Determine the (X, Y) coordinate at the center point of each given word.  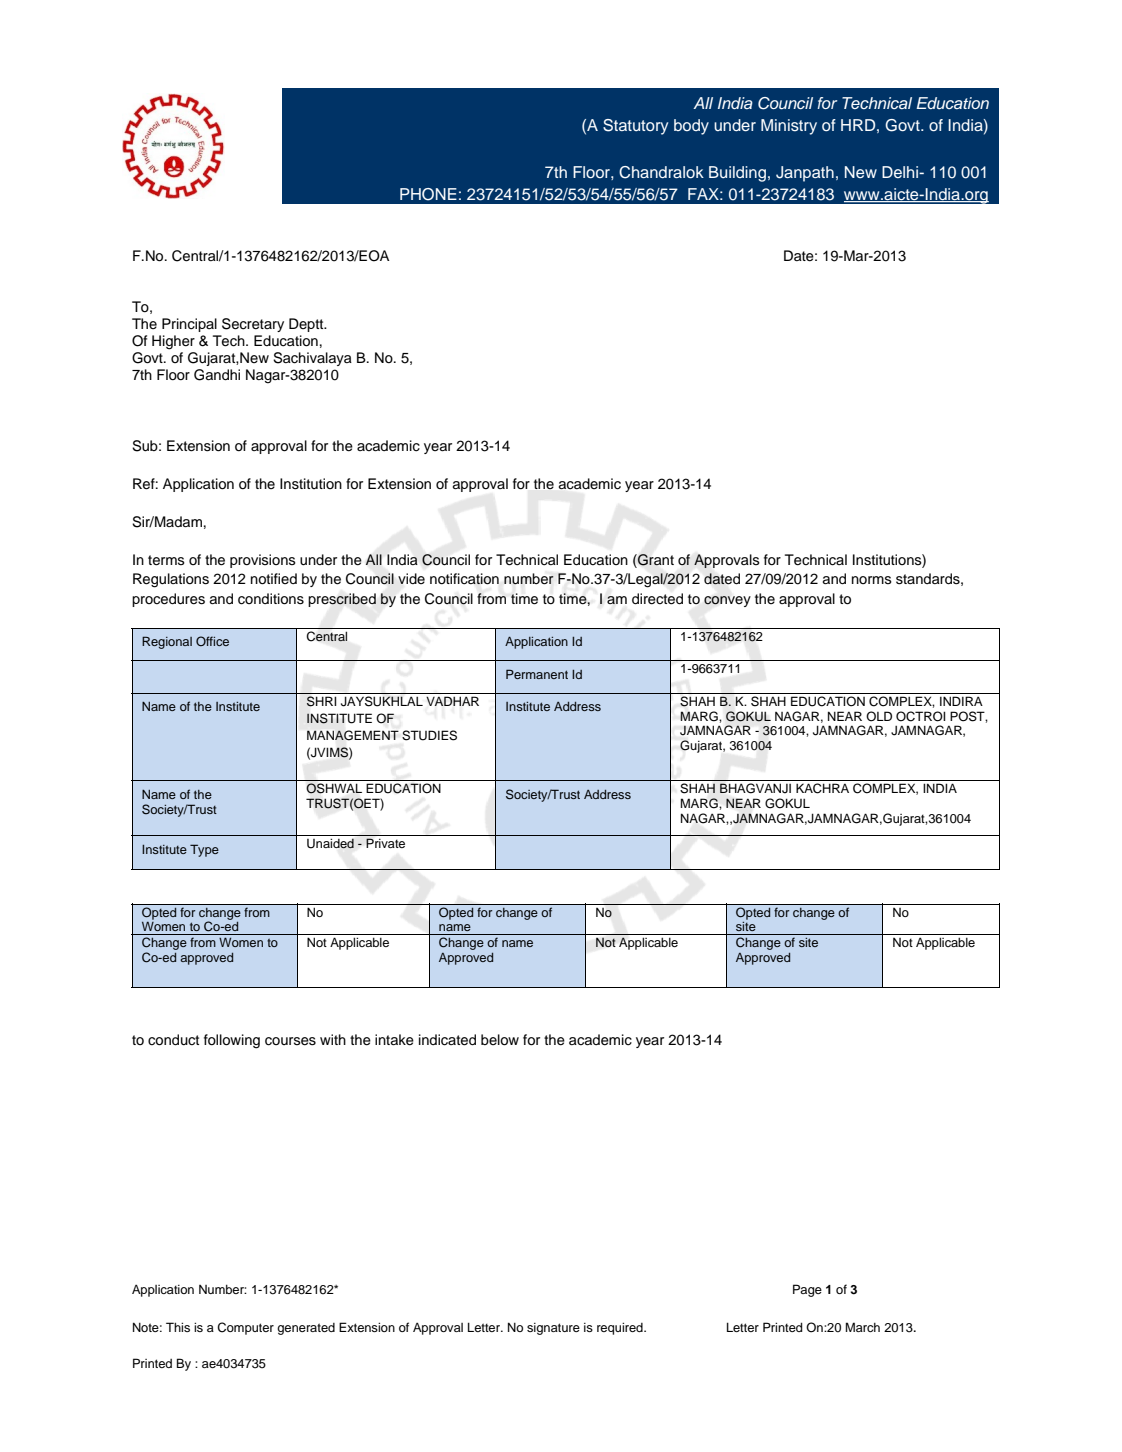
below (500, 1040)
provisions (263, 561)
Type (204, 850)
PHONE (428, 194)
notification (464, 579)
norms (872, 580)
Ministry (789, 127)
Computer (245, 1328)
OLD (879, 716)
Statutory (635, 127)
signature (553, 1329)
